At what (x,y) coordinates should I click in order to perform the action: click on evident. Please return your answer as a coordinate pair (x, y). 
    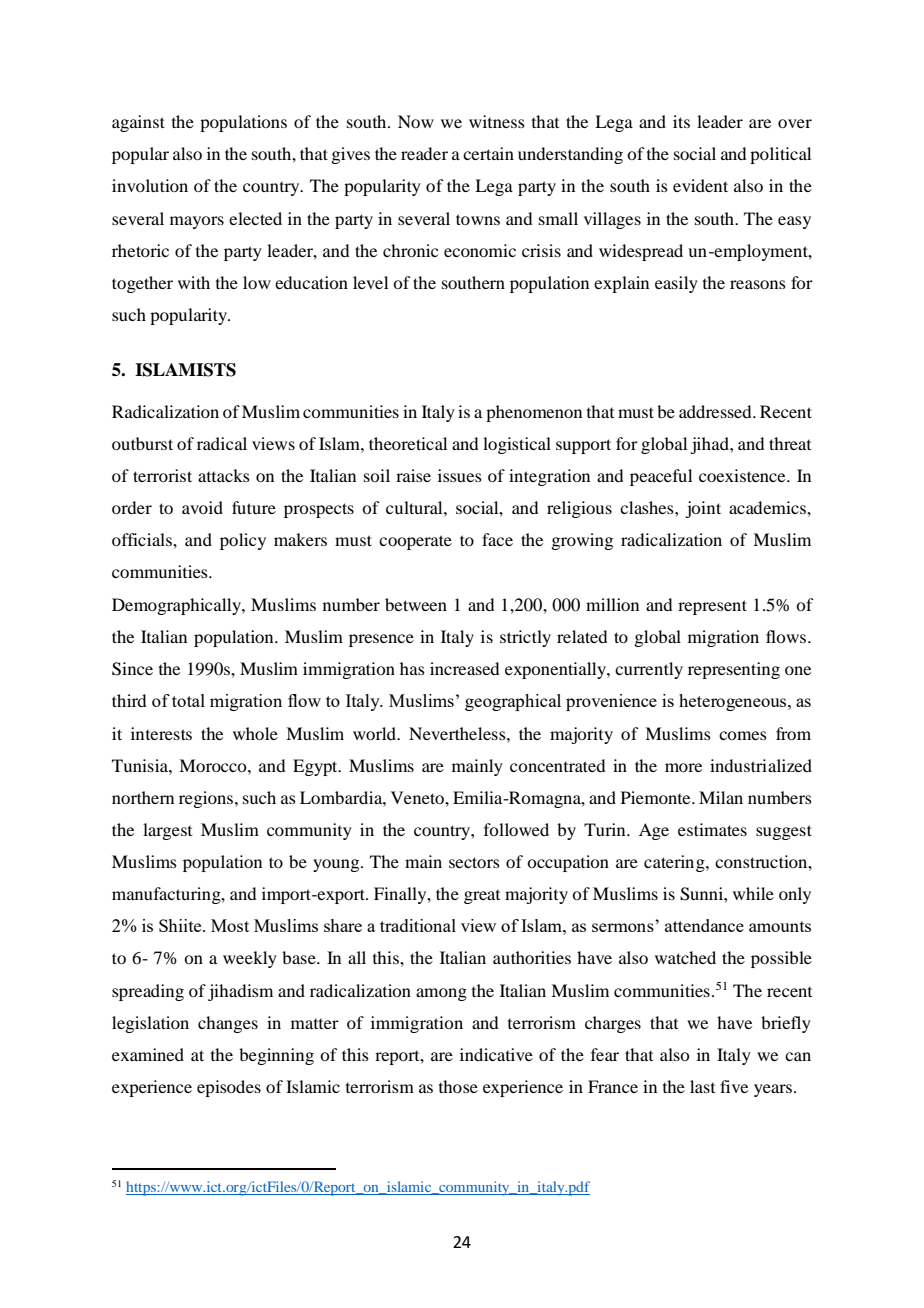
    Looking at the image, I should click on (700, 185).
